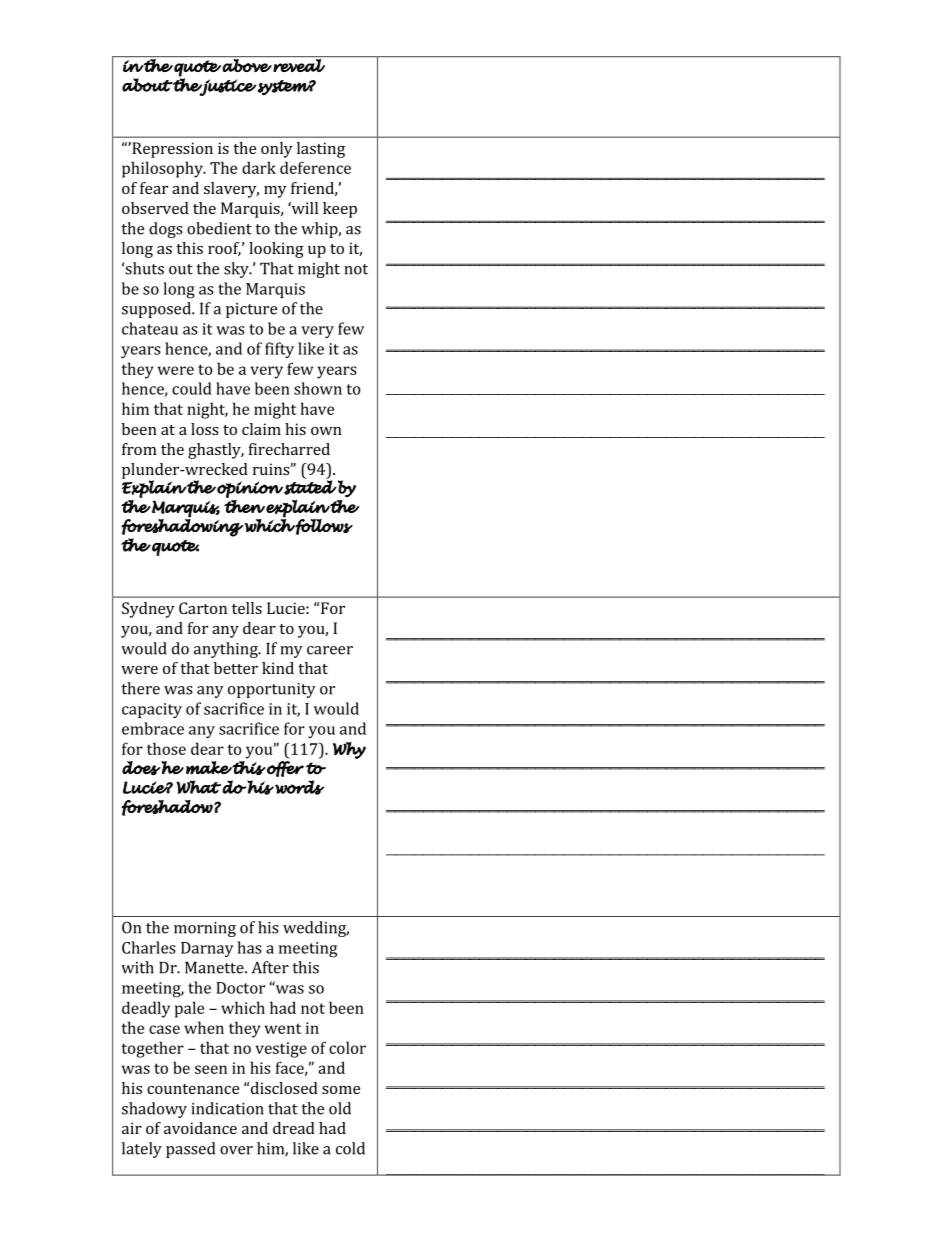 The width and height of the document is (952, 1233). Describe the element at coordinates (236, 1150) in the document. I see `over` at that location.
